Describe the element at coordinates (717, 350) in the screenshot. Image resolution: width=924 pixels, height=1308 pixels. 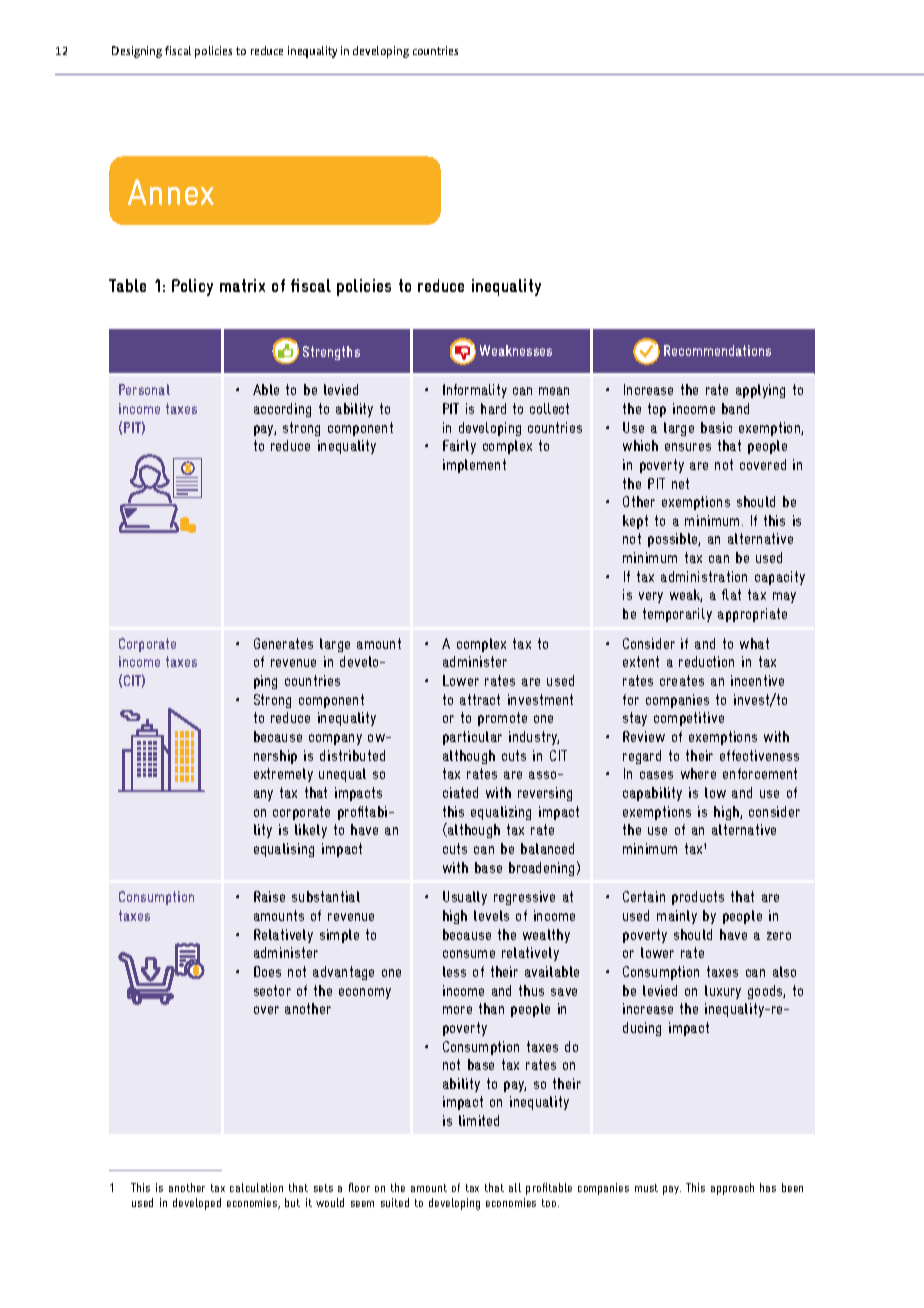
I see `Recommendations` at that location.
